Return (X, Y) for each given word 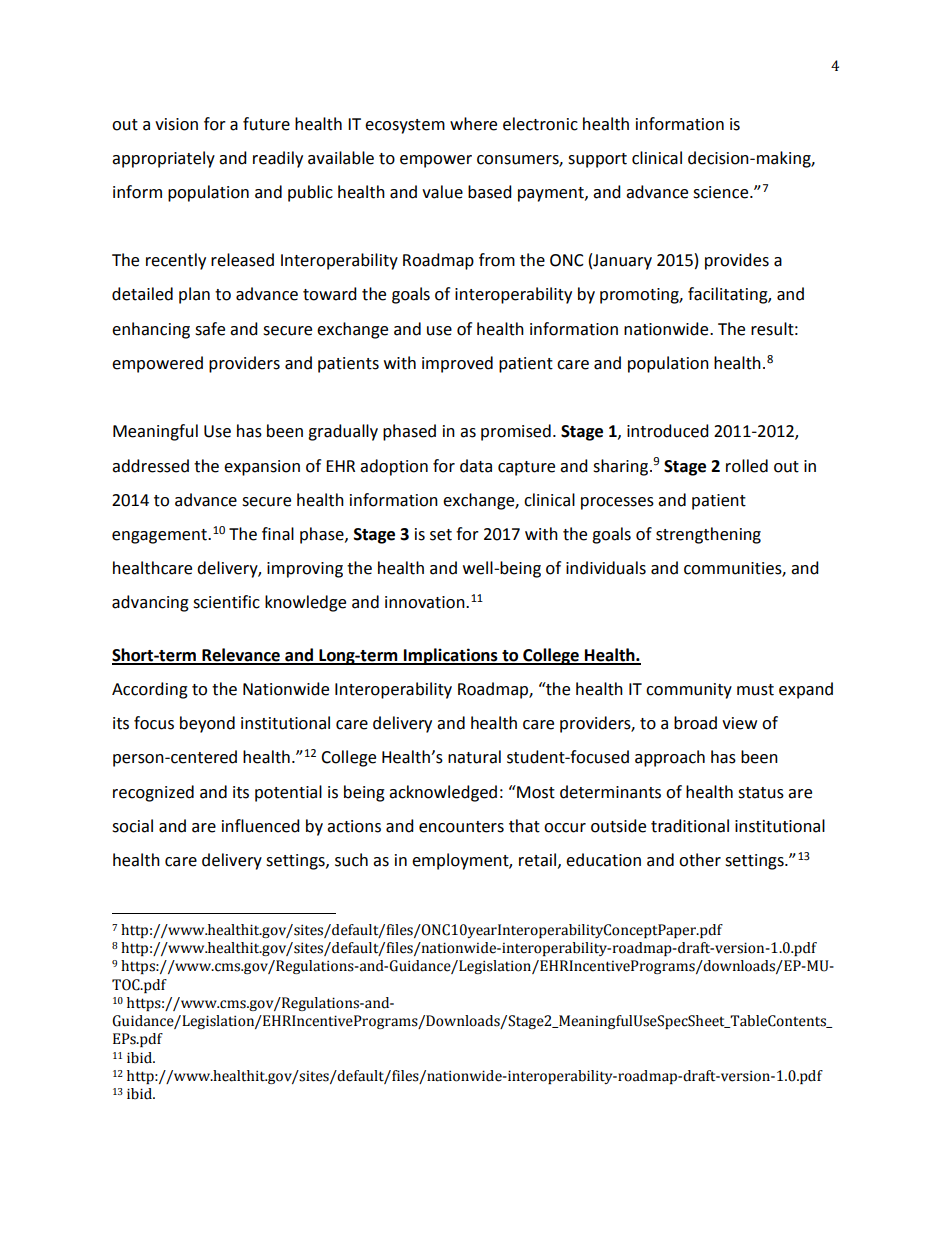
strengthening (708, 535)
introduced (668, 431)
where (473, 124)
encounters (461, 827)
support (597, 160)
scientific (226, 602)
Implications (451, 656)
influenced (261, 826)
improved (457, 364)
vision (176, 124)
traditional (690, 826)
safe (210, 329)
